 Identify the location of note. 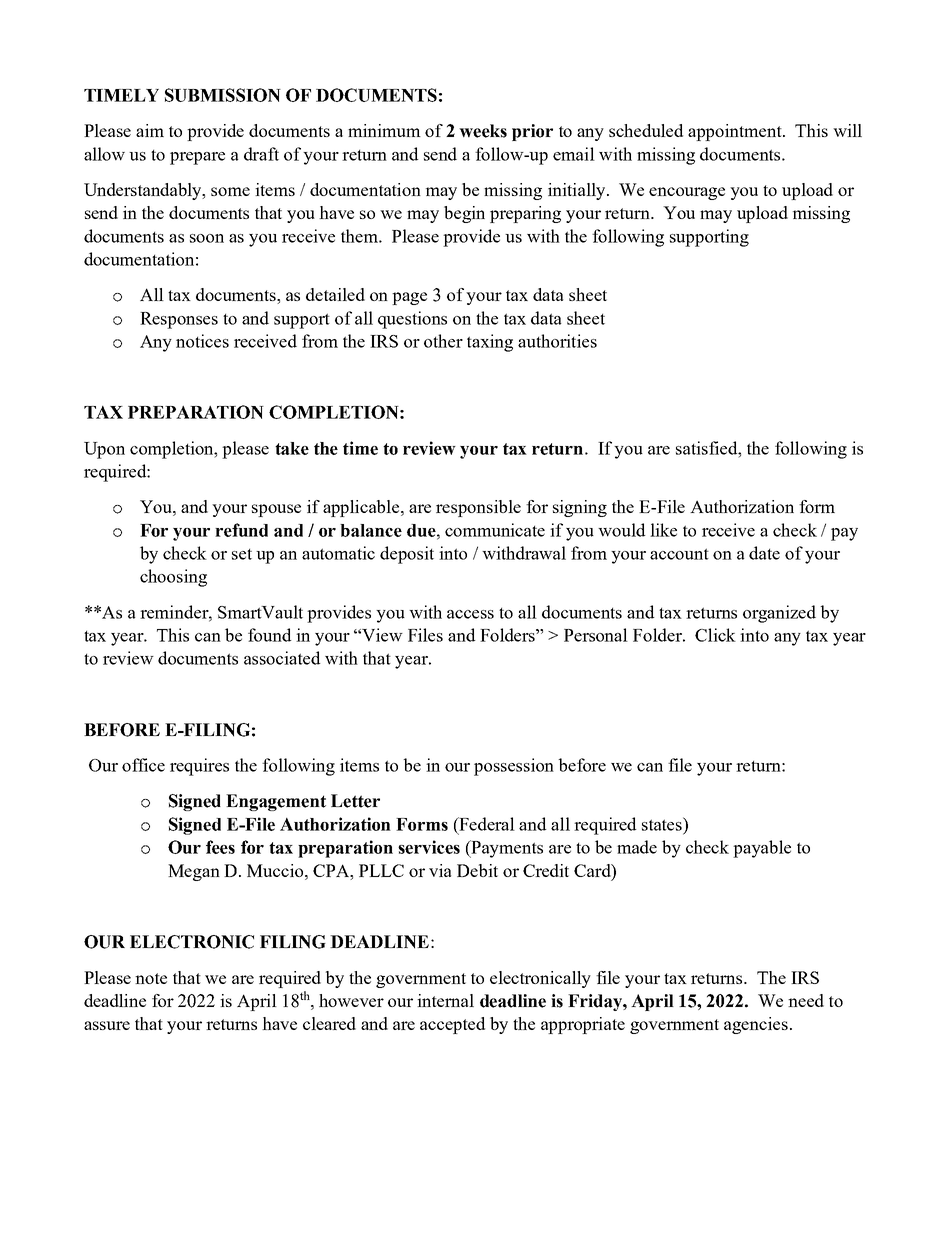
(151, 978).
